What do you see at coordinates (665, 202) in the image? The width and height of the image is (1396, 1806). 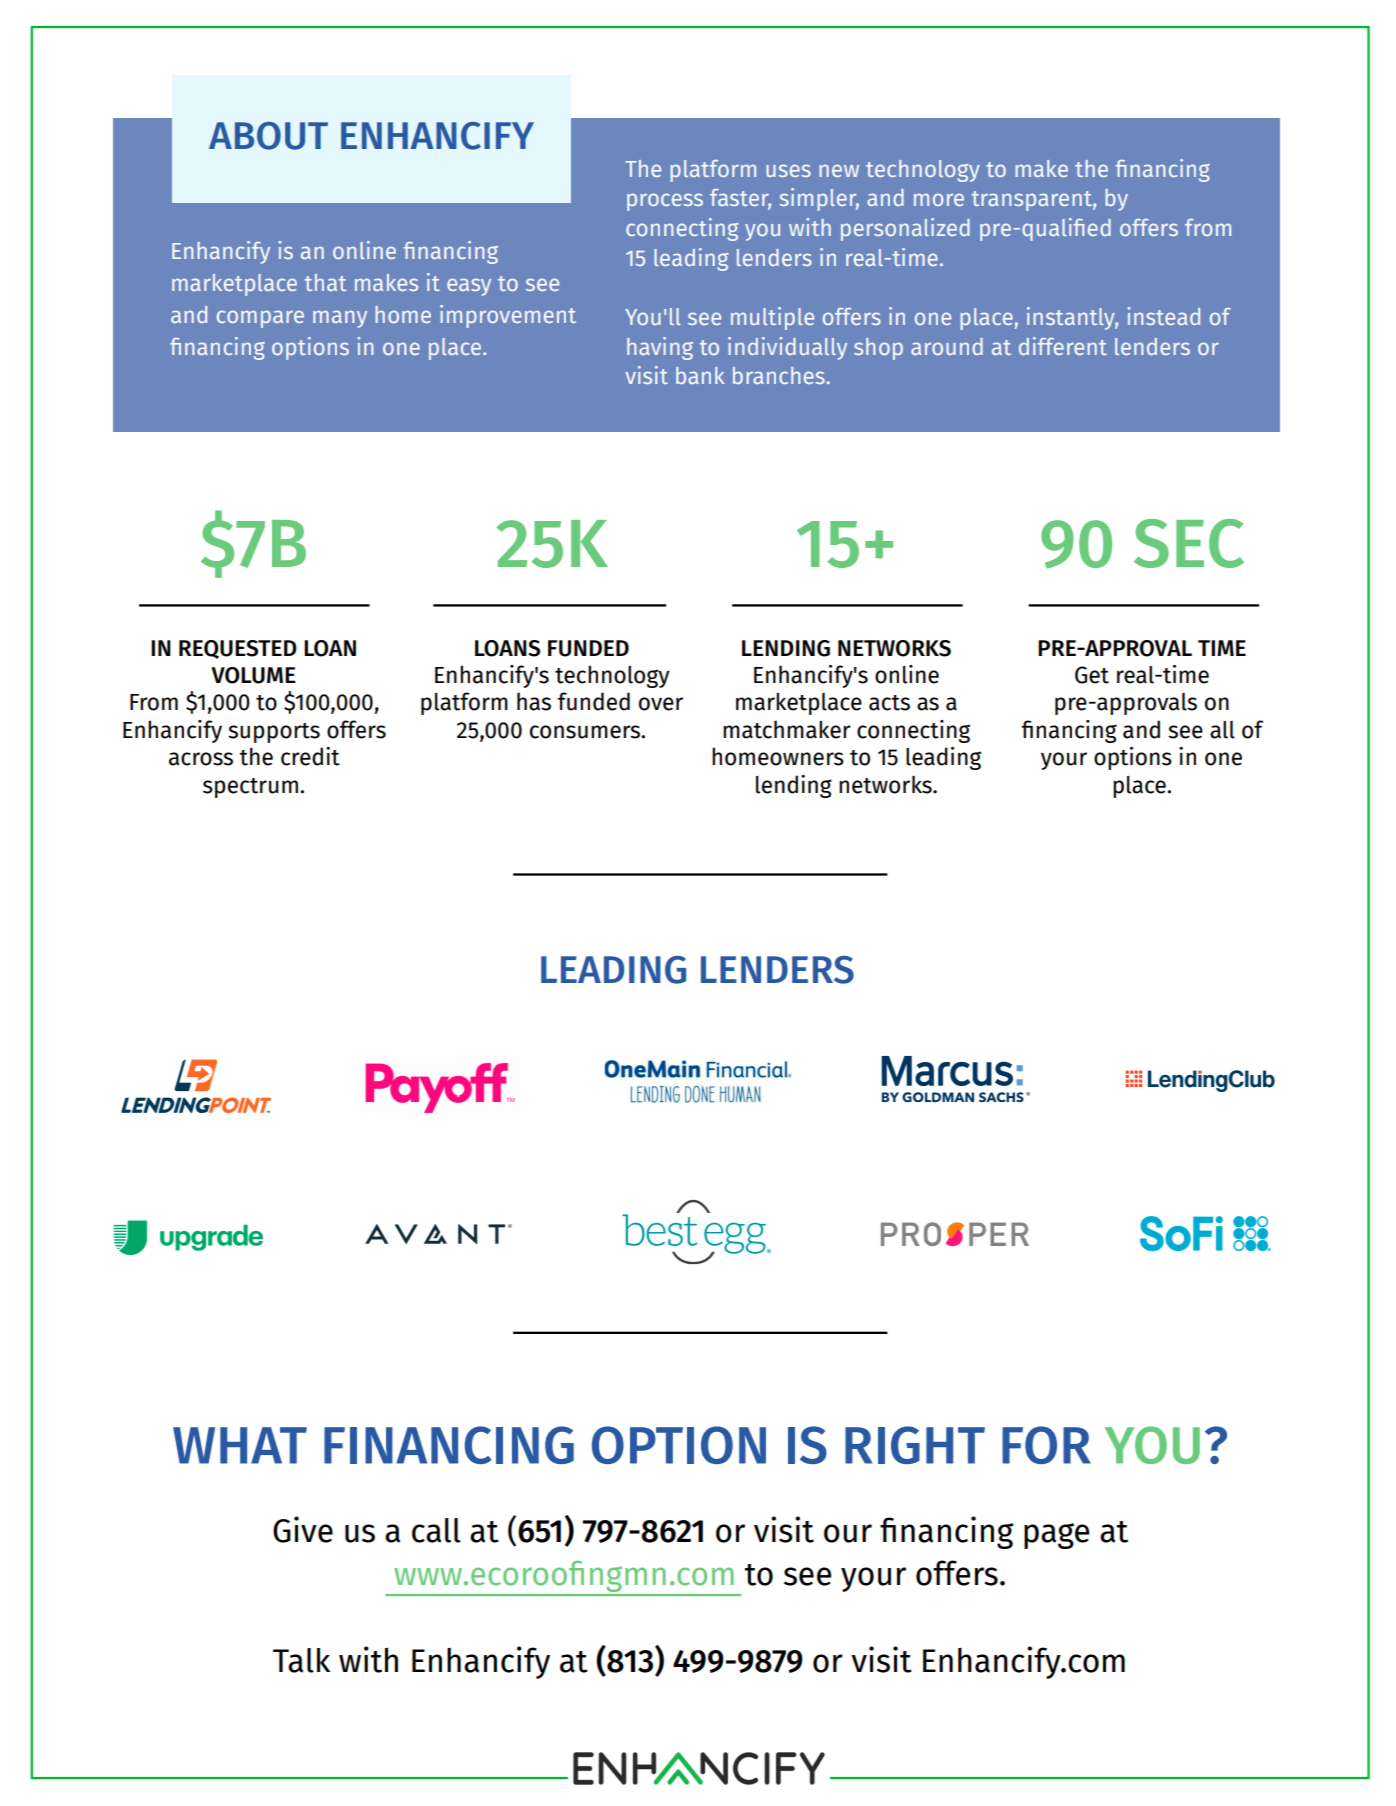 I see `process` at bounding box center [665, 202].
